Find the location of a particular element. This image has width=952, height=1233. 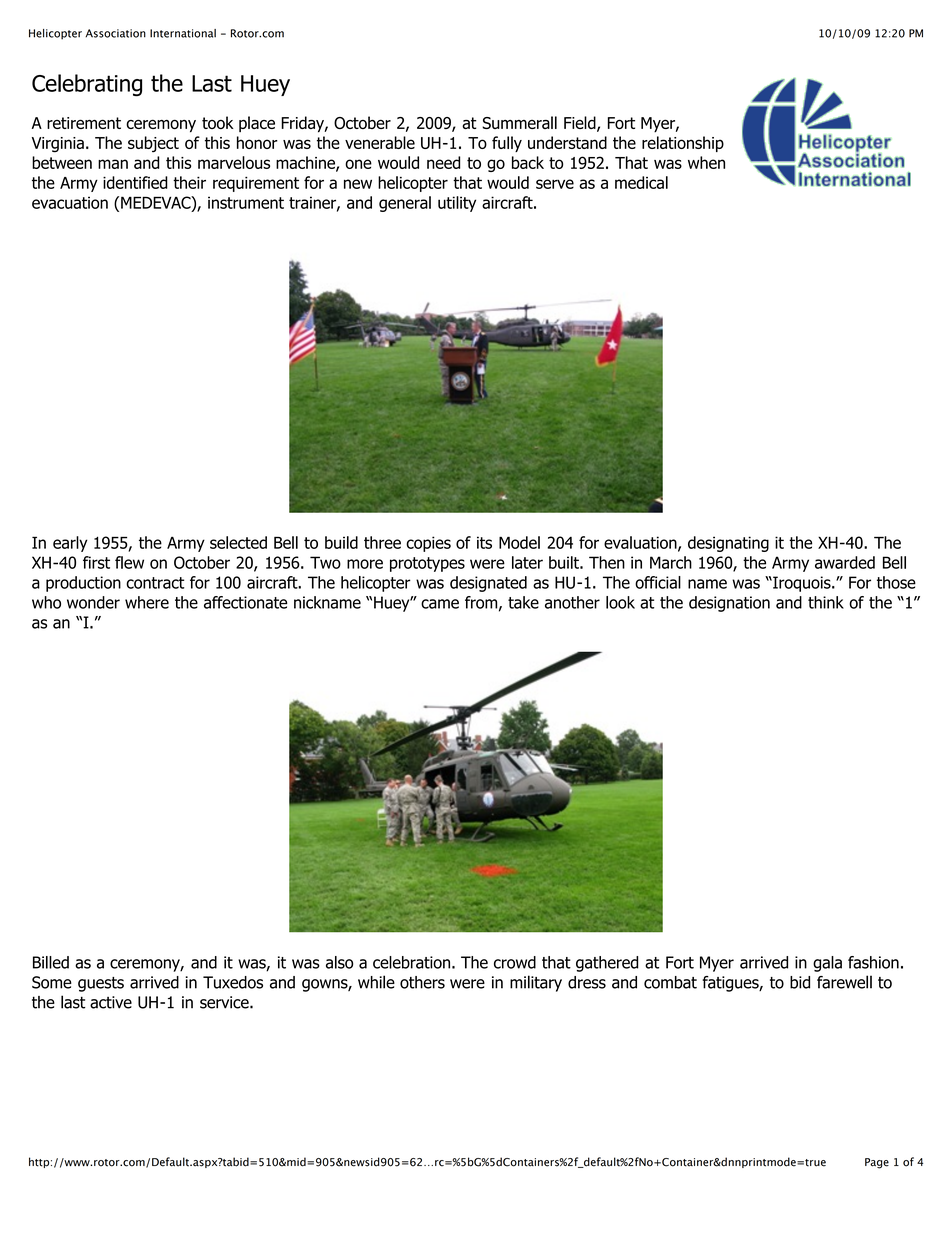

relationship is located at coordinates (683, 144).
